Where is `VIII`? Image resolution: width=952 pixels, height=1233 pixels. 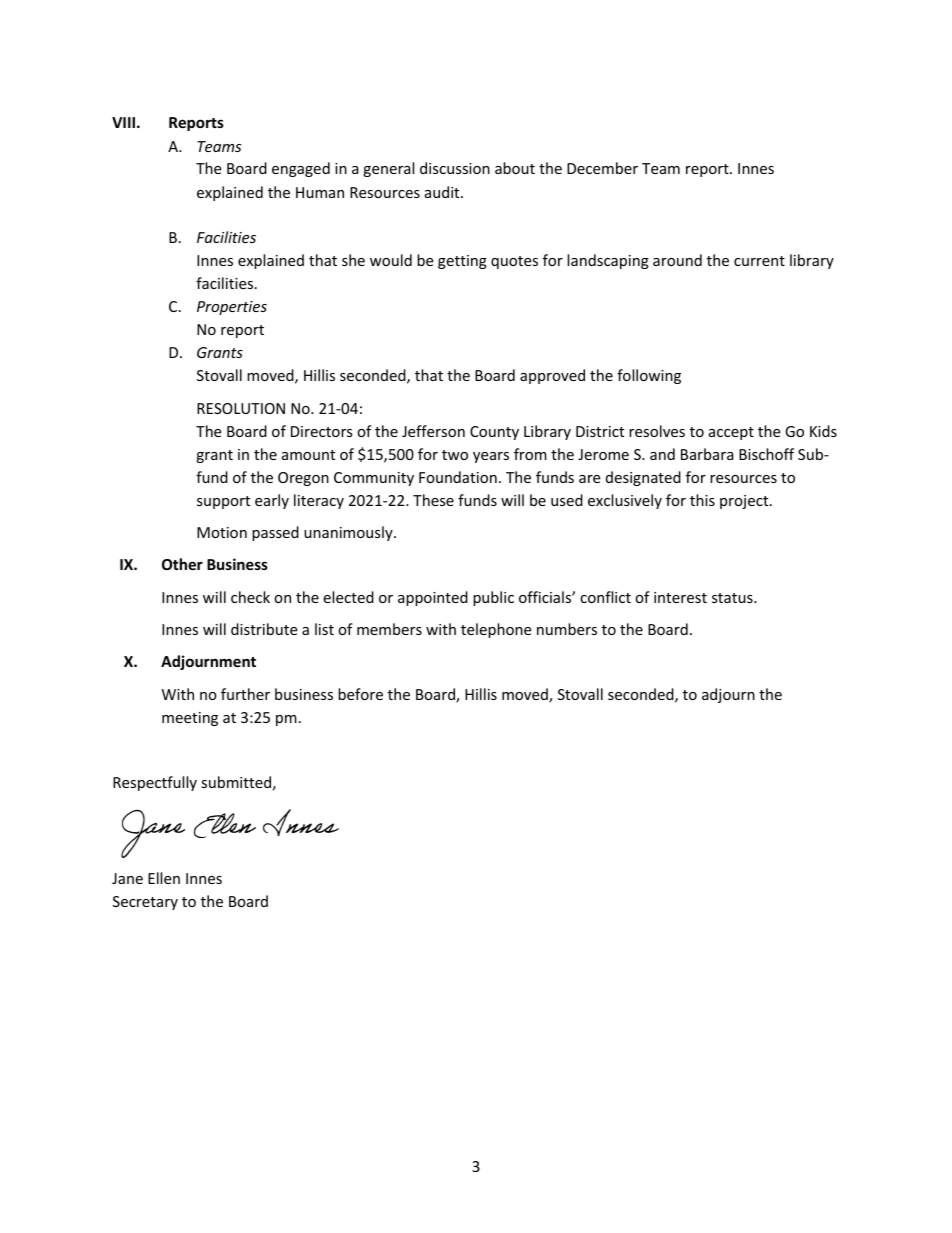 VIII is located at coordinates (123, 122).
